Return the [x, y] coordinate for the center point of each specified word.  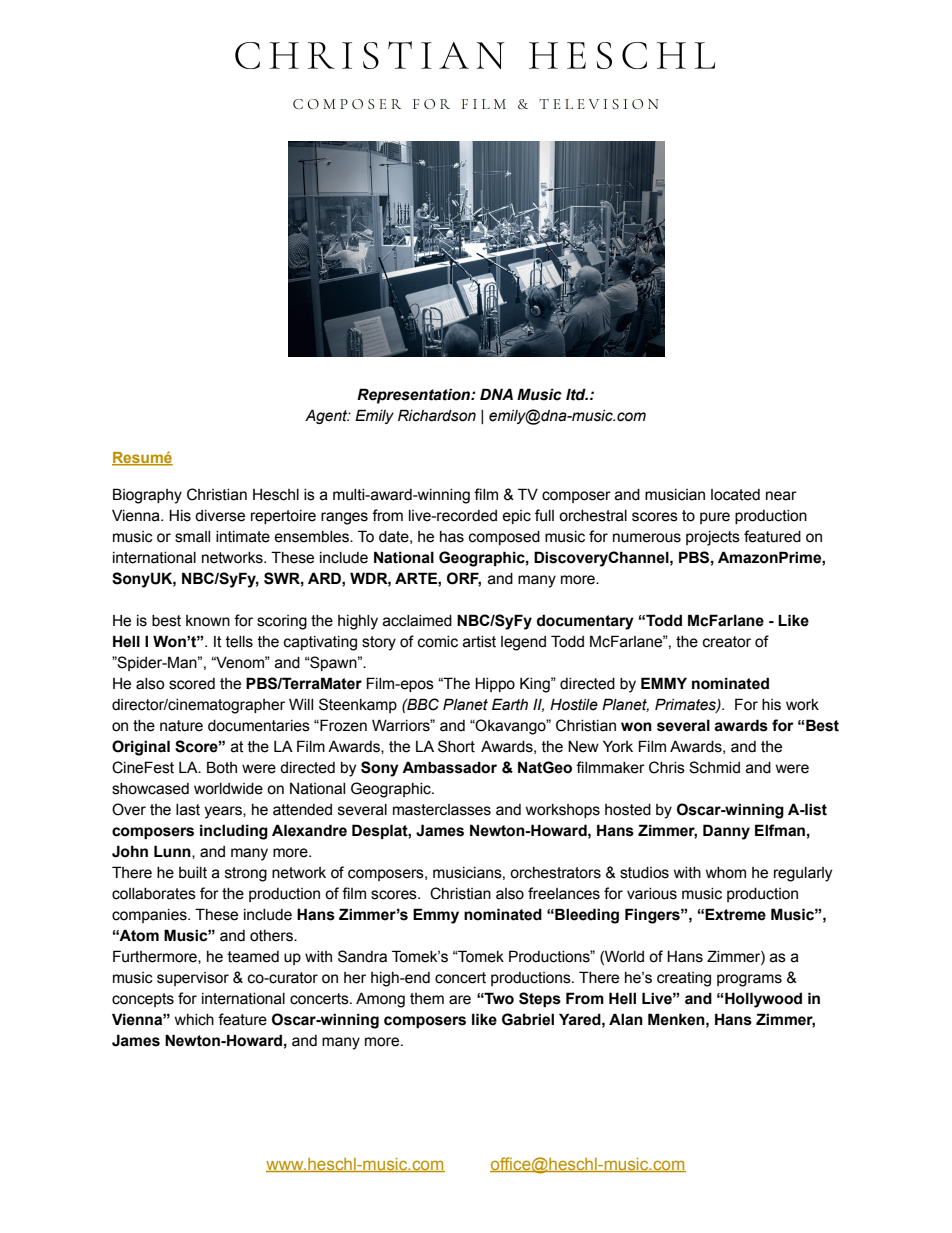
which [194, 1020]
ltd [577, 394]
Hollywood [763, 1000]
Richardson [437, 415]
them [427, 999]
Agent [327, 416]
